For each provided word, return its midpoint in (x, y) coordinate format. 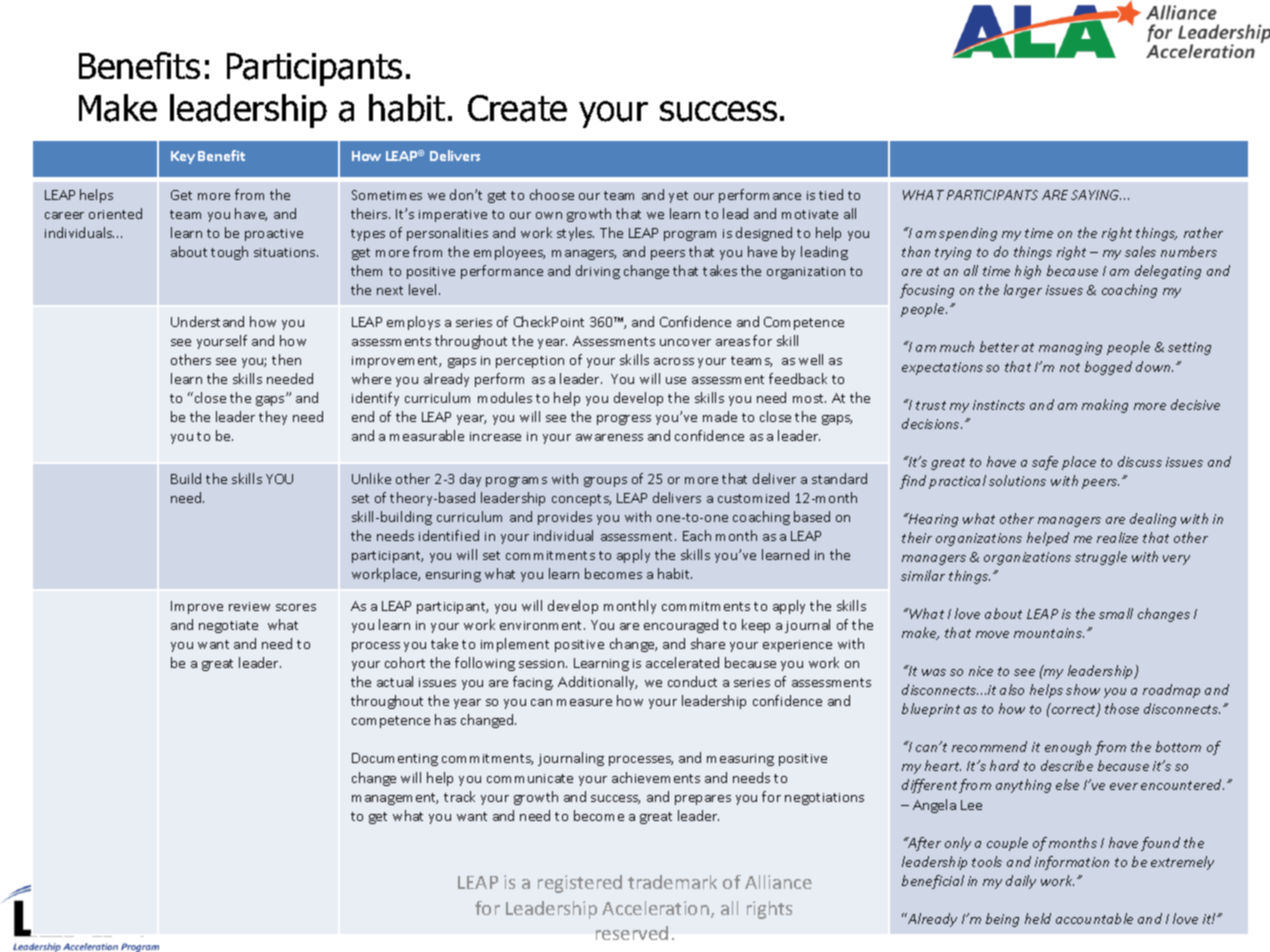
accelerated (682, 662)
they (273, 418)
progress (624, 420)
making (1105, 406)
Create (517, 108)
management (395, 799)
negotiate (228, 627)
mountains (1049, 633)
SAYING (1096, 195)
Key (183, 157)
